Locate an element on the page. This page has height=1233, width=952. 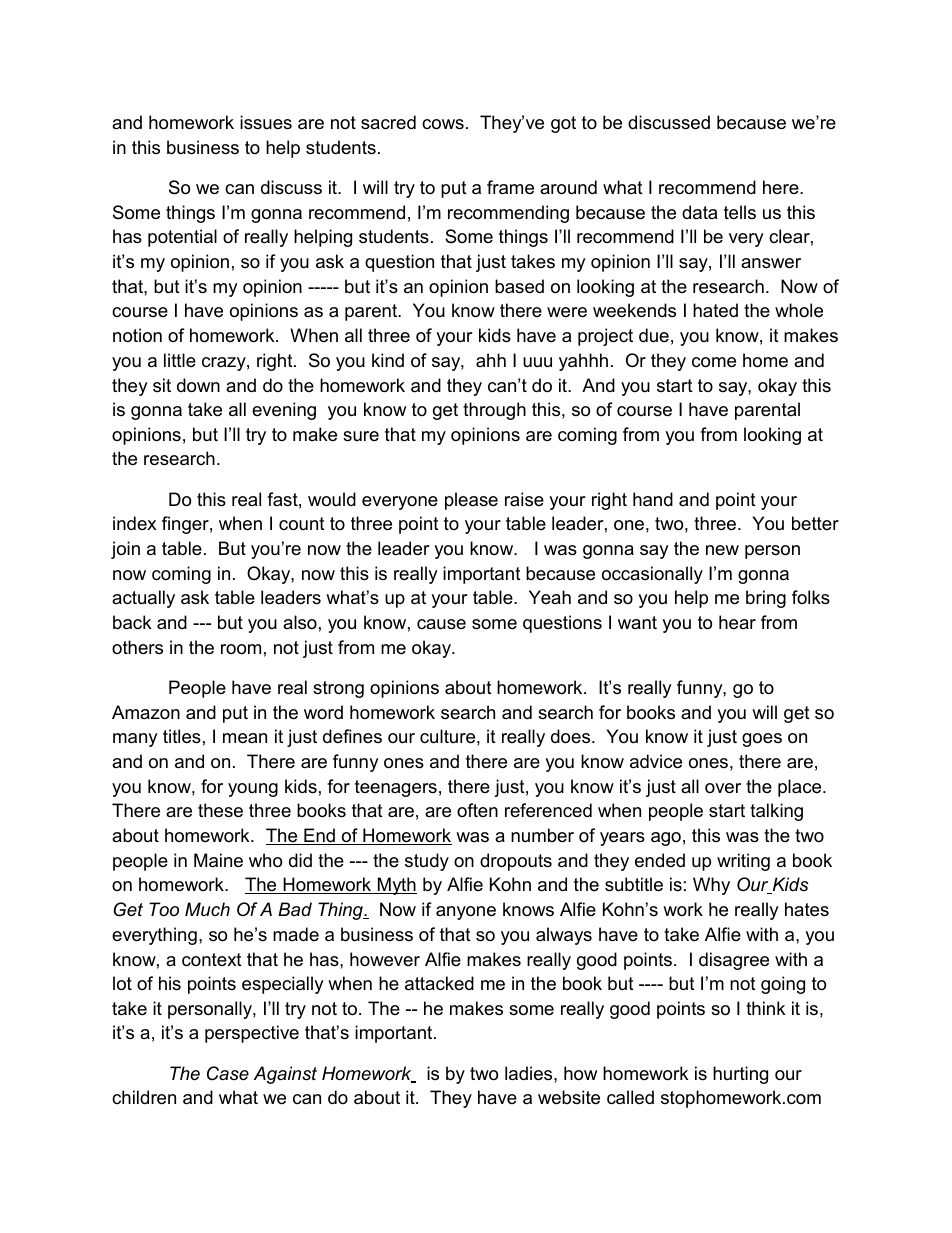
Yeah is located at coordinates (550, 597).
